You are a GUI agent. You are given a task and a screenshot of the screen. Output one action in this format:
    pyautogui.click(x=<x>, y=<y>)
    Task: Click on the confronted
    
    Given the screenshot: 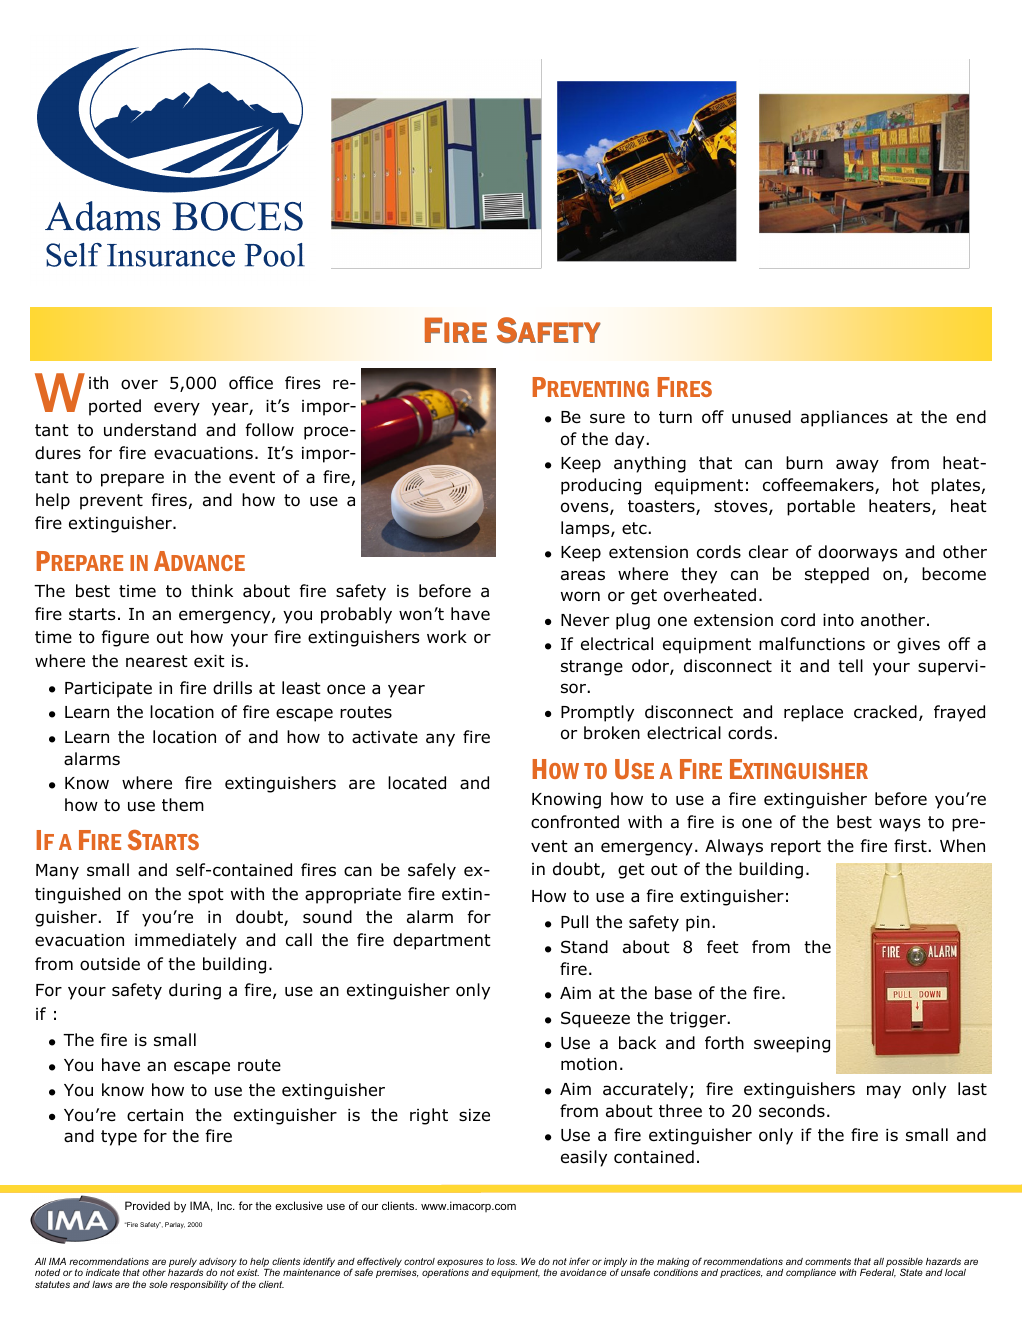 What is the action you would take?
    pyautogui.click(x=575, y=822)
